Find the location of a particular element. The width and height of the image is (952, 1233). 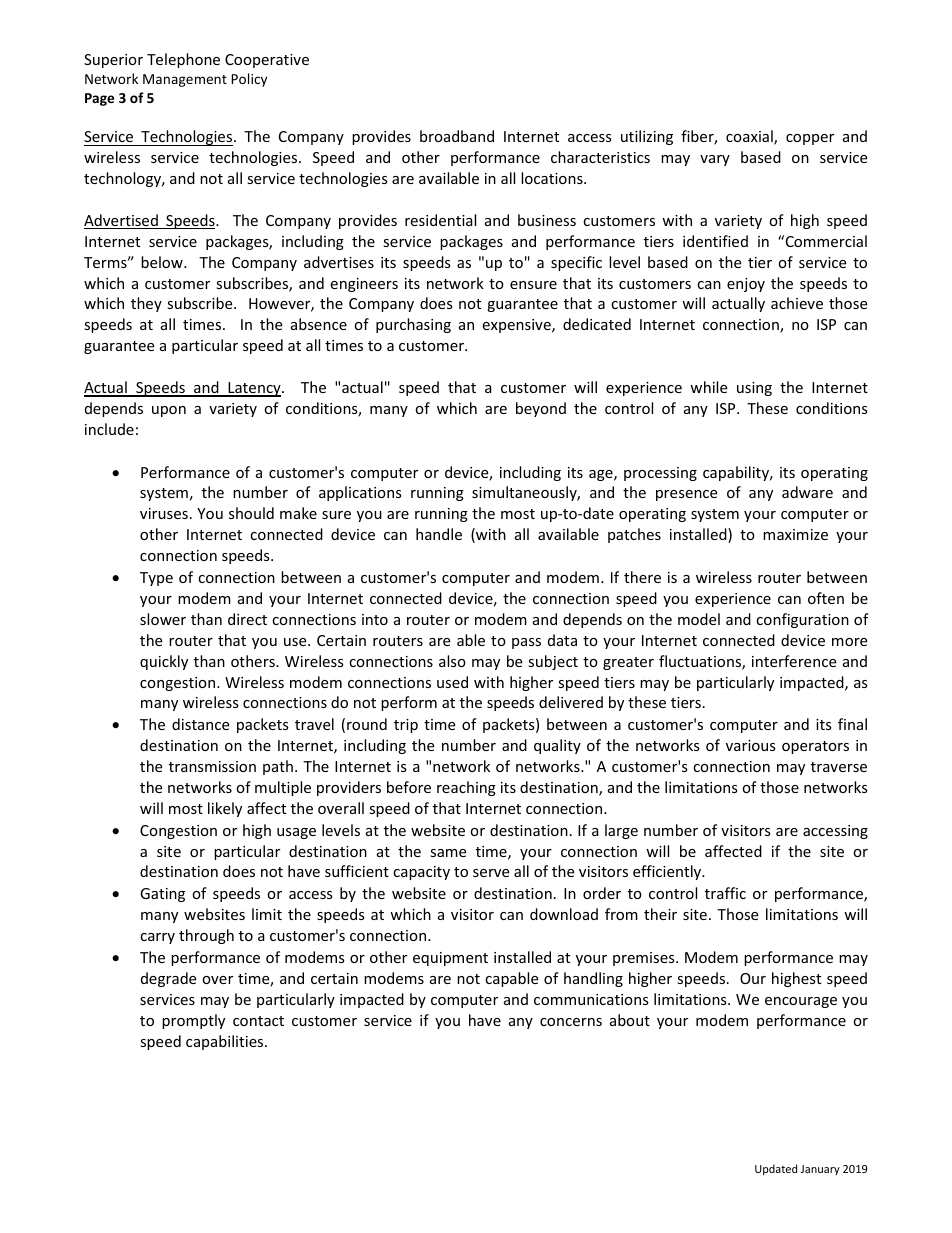

pass is located at coordinates (526, 643).
